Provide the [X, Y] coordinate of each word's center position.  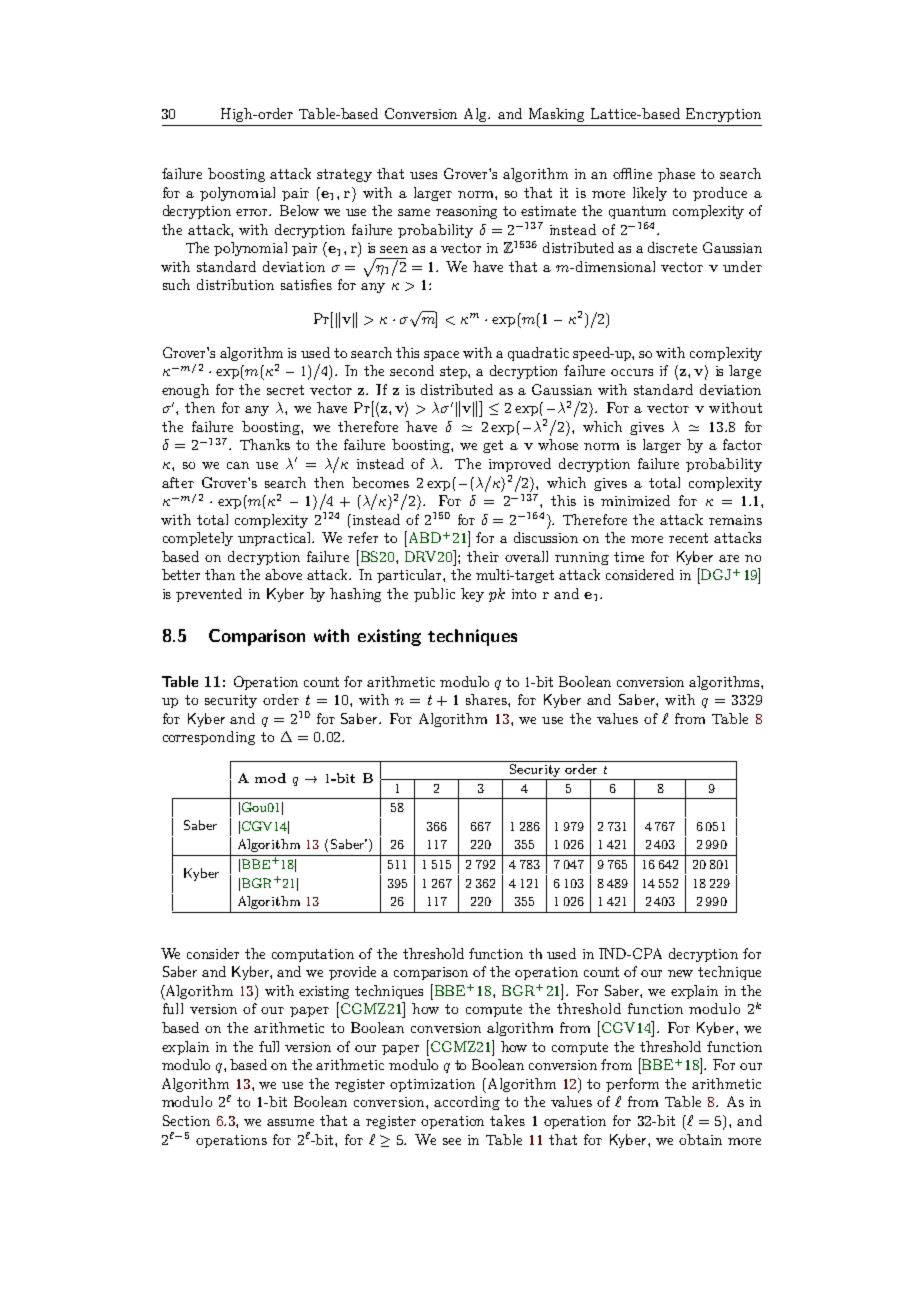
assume [290, 1122]
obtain [700, 1139]
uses [423, 175]
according [467, 1103]
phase [676, 175]
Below [299, 210]
